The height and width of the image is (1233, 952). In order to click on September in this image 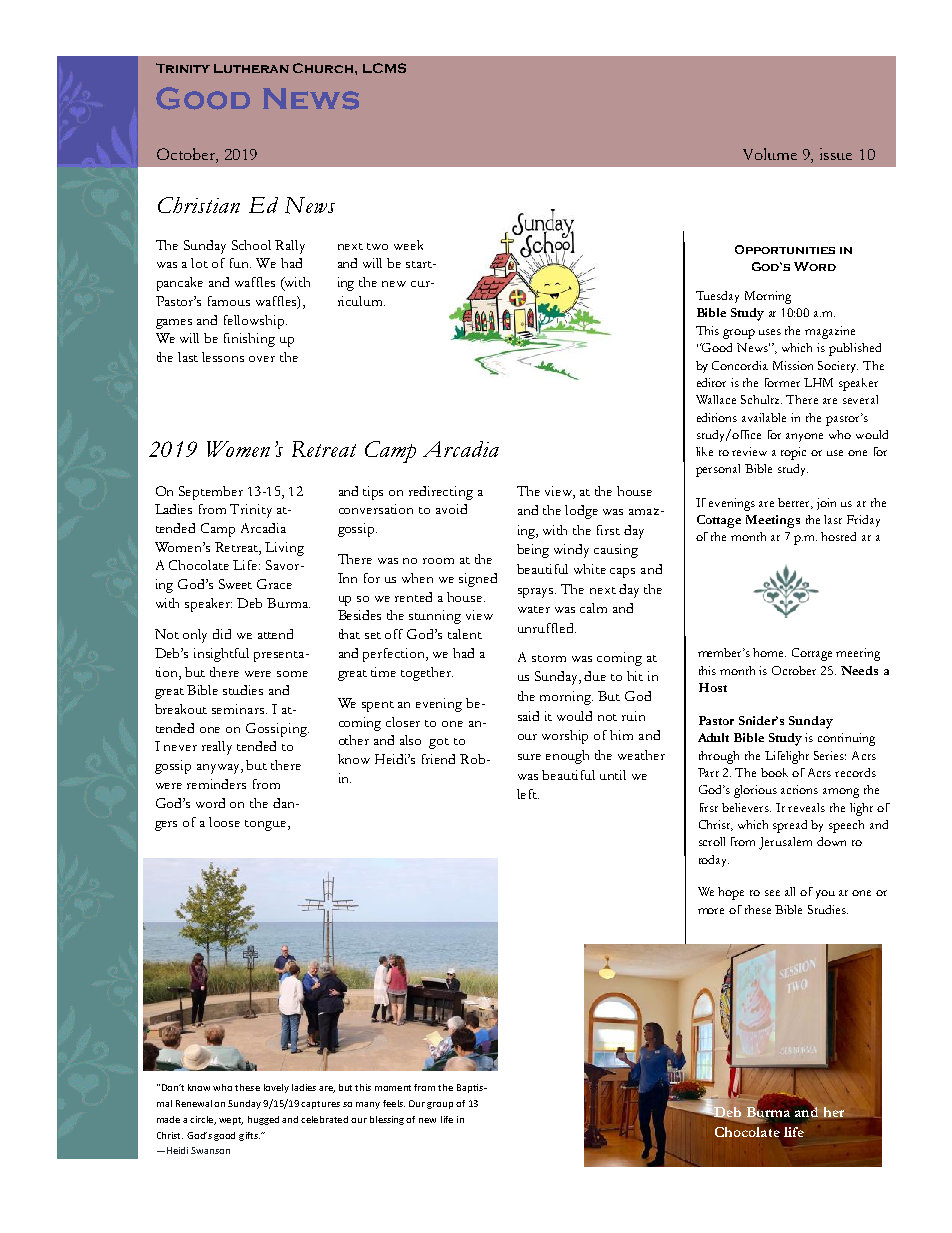, I will do `click(211, 493)`.
